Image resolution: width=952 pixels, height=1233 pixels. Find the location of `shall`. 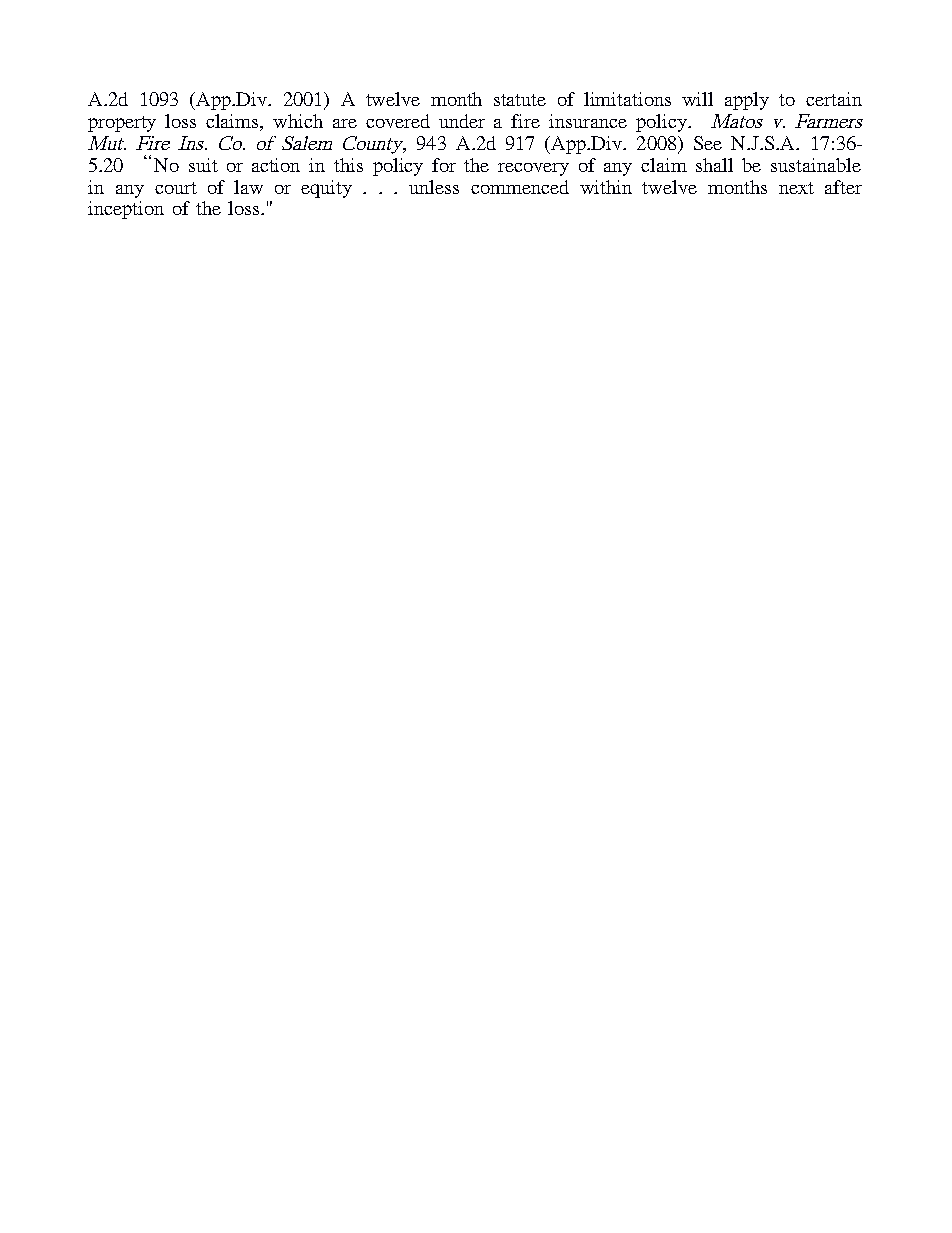

shall is located at coordinates (714, 165).
